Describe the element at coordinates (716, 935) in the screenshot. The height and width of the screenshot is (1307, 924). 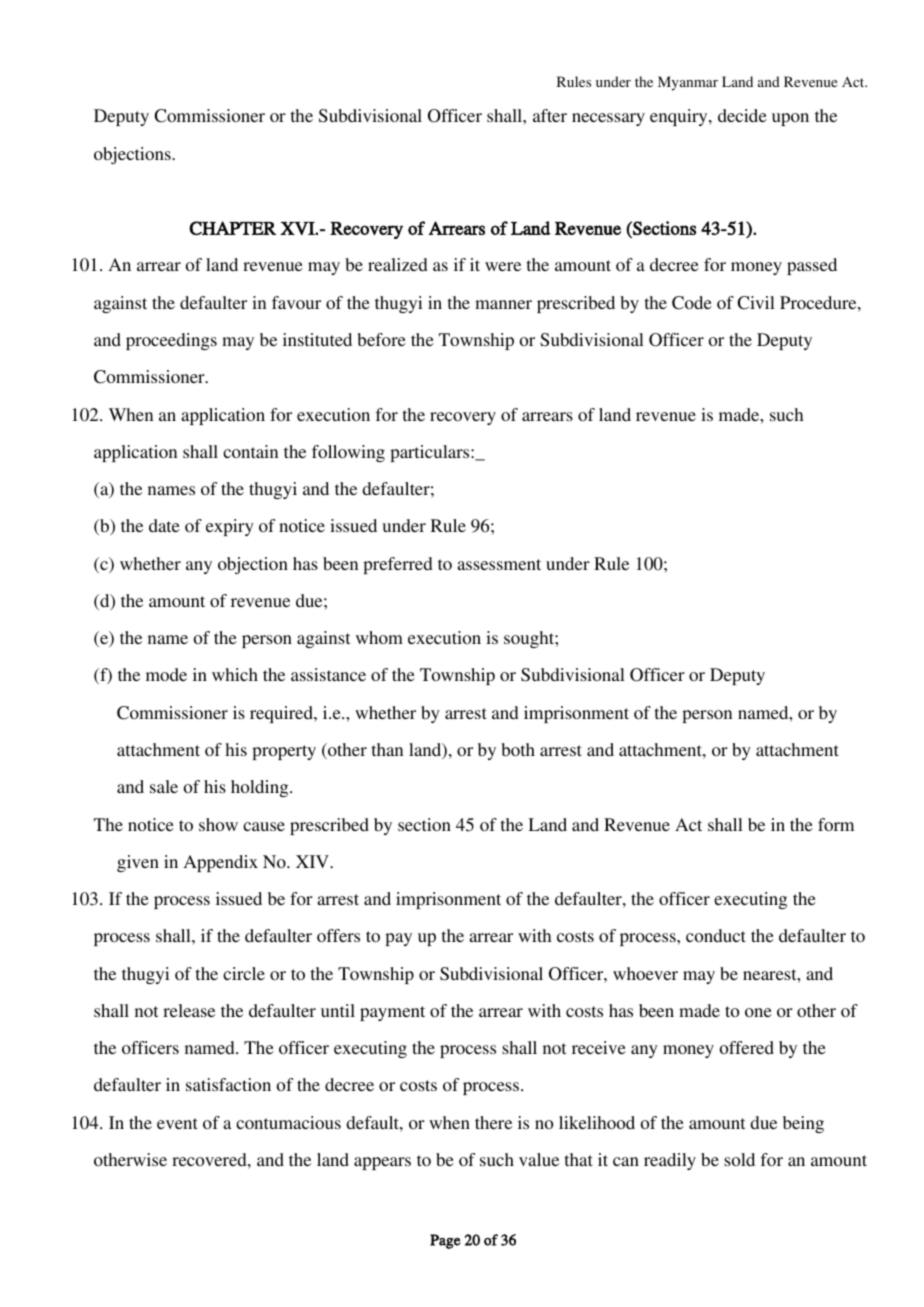
I see `conduct` at that location.
